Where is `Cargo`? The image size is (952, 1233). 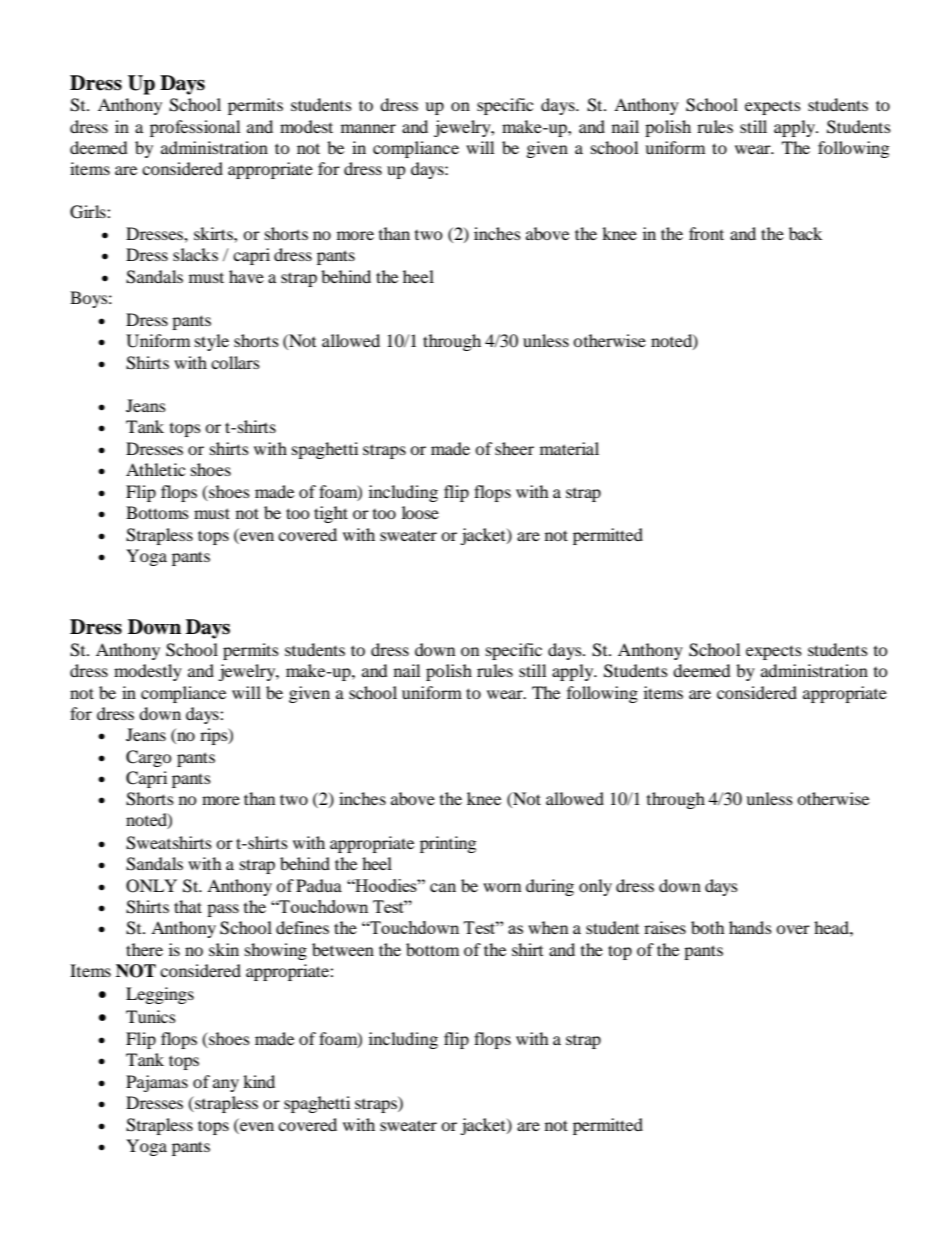 Cargo is located at coordinates (149, 758).
